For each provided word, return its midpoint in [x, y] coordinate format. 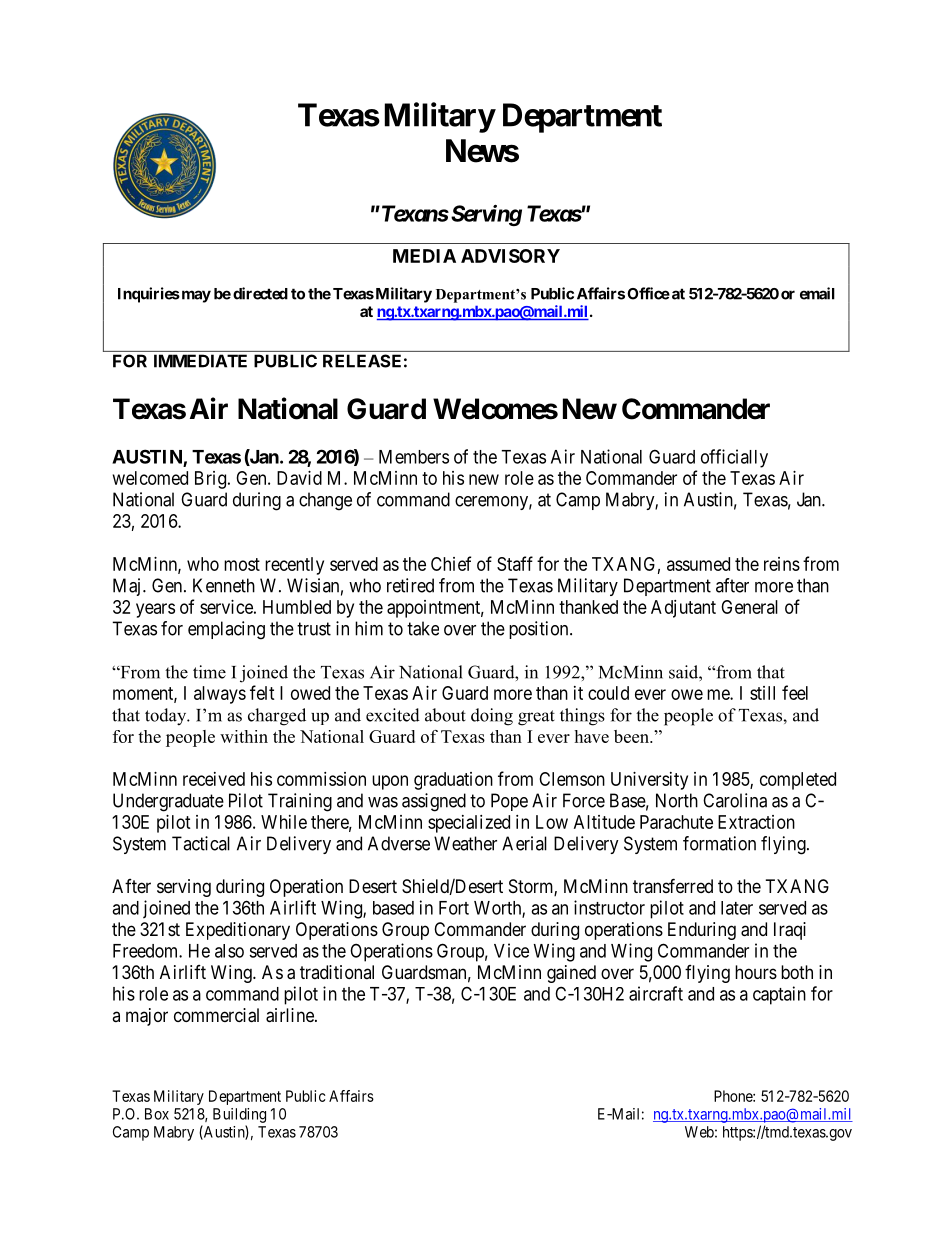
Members [414, 457]
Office [648, 293]
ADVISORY [510, 256]
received [214, 779]
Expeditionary [238, 931]
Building [239, 1115]
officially [734, 458]
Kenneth [224, 585]
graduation [453, 781]
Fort [454, 908]
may [195, 296]
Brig [212, 480]
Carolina [735, 800]
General [749, 607]
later [737, 908]
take [423, 628]
